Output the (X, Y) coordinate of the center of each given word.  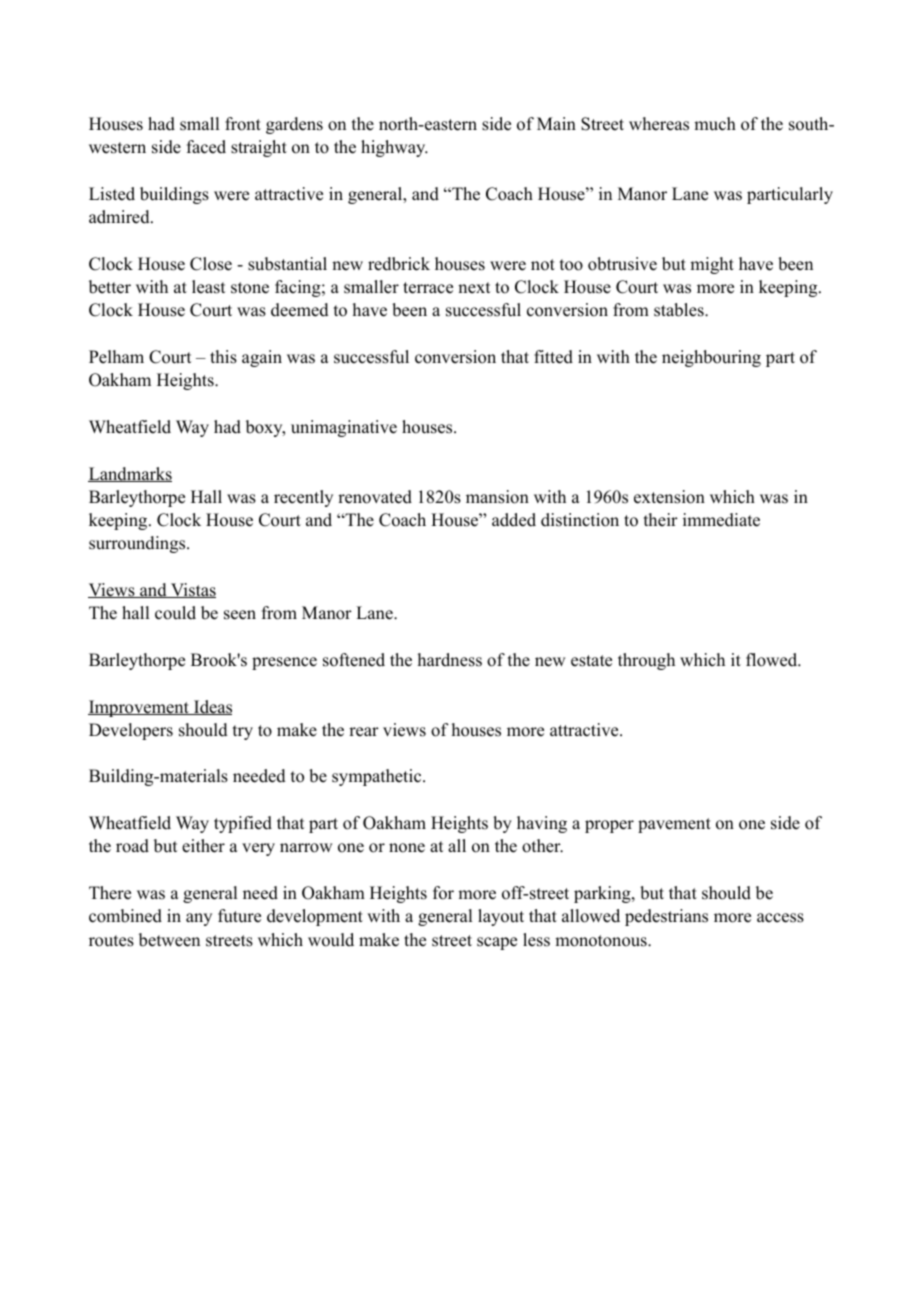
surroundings (138, 544)
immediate (721, 520)
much (715, 124)
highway (394, 148)
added (514, 520)
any (199, 919)
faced (206, 147)
